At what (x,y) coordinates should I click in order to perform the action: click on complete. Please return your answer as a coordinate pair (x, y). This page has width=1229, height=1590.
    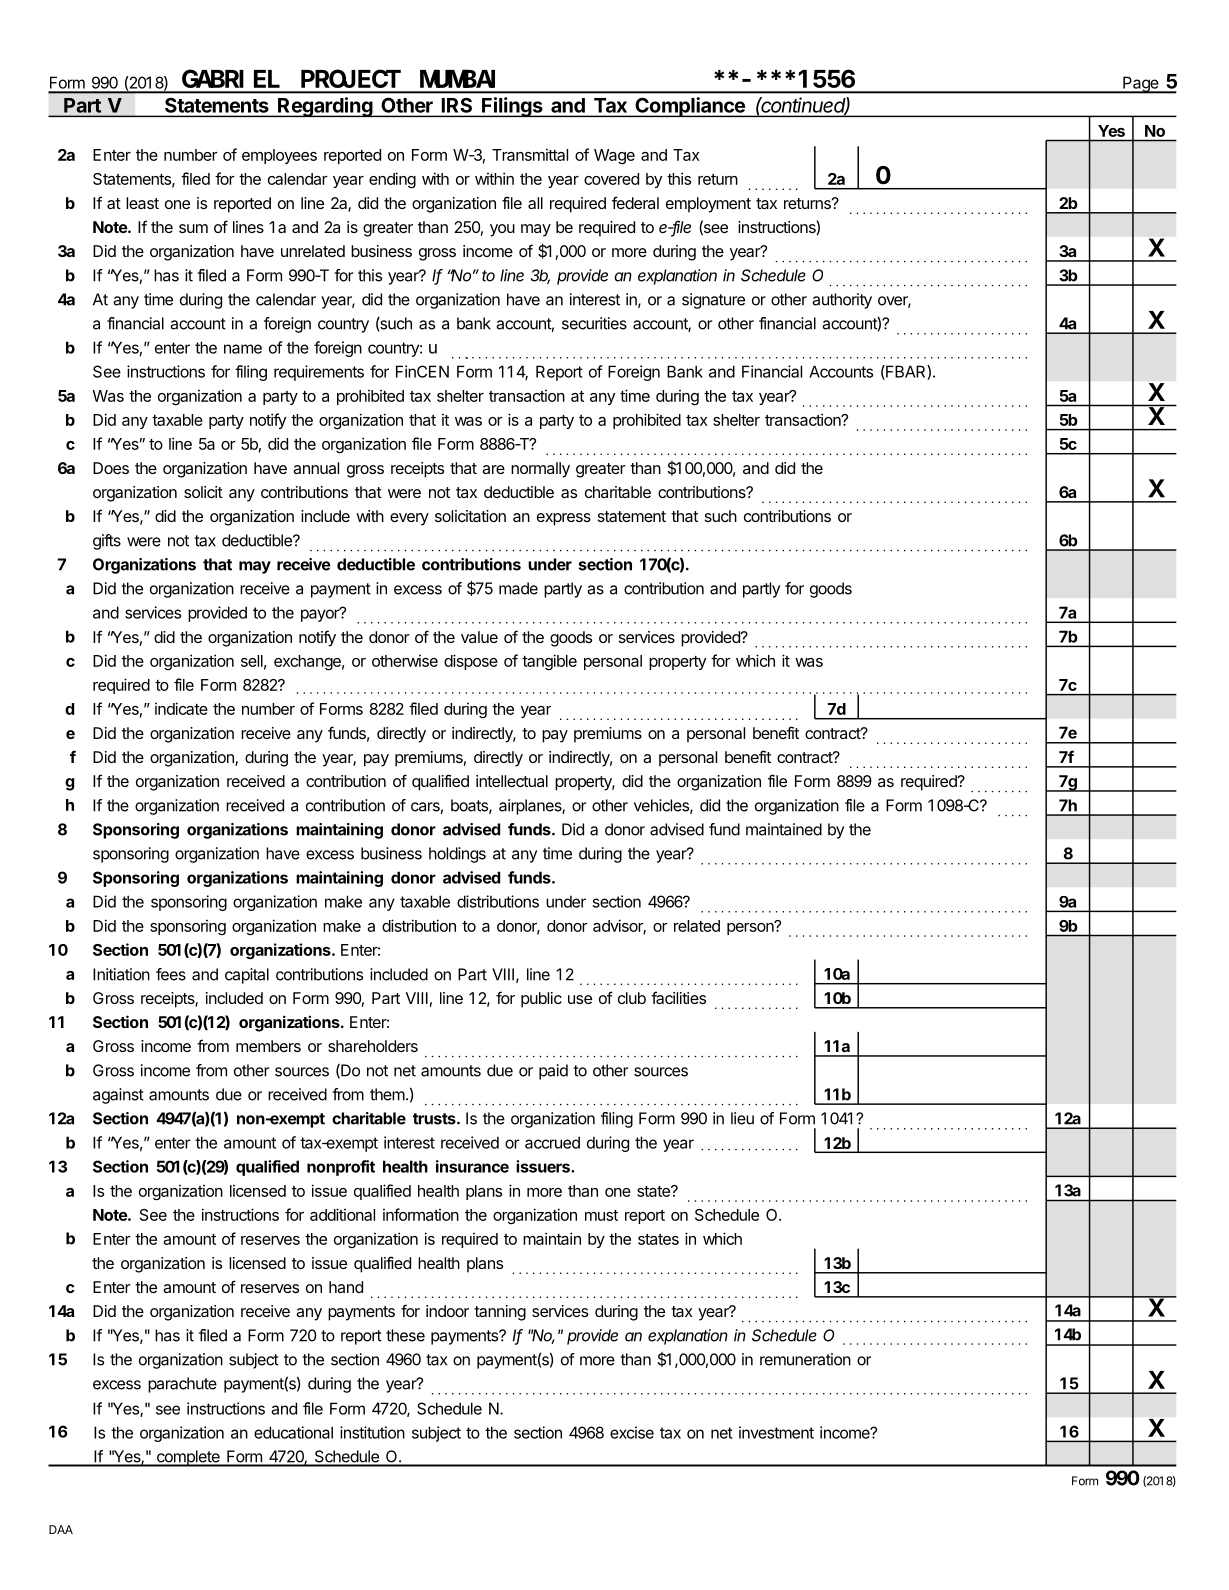
    Looking at the image, I should click on (188, 1458).
